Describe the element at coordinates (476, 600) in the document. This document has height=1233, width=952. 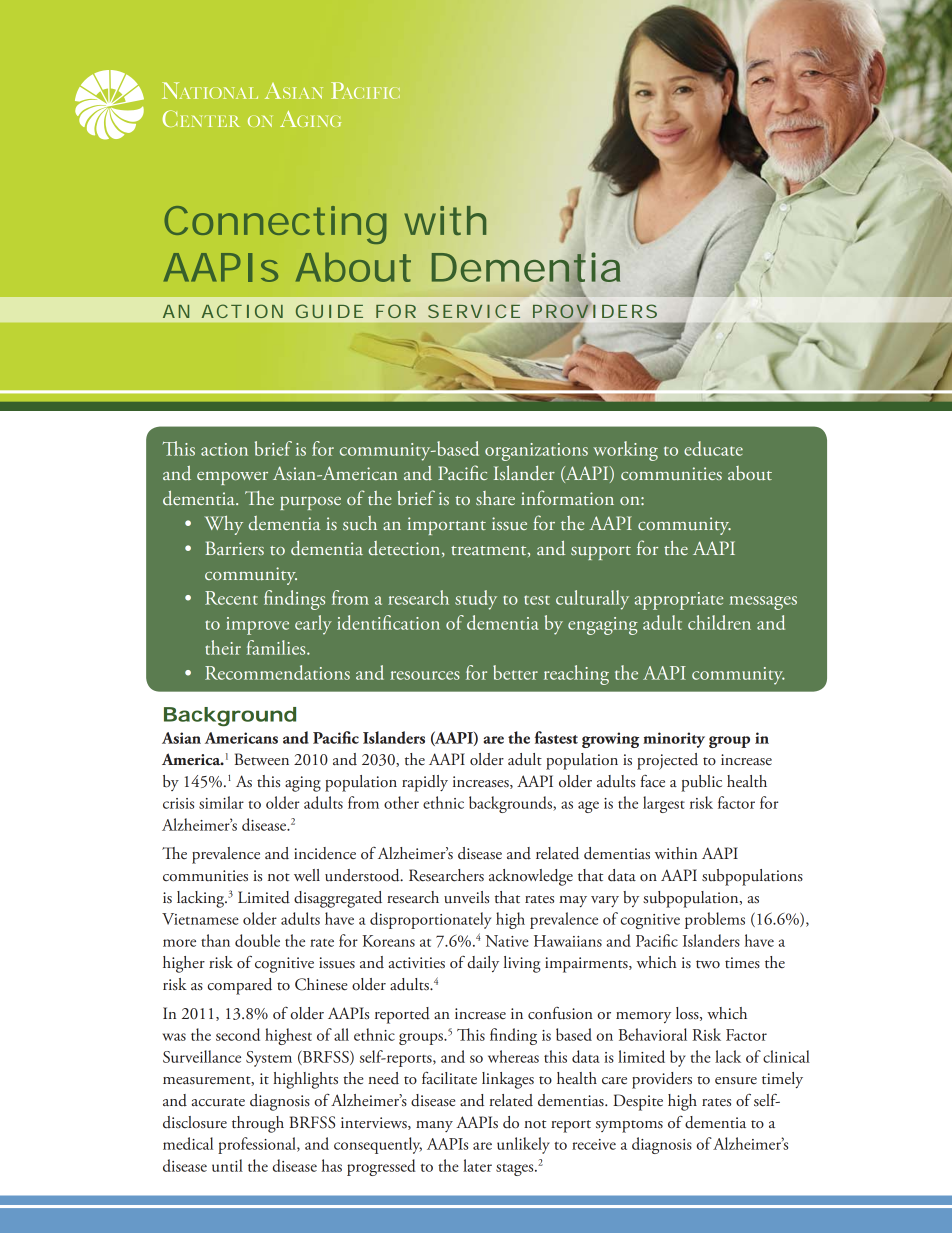
I see `study` at that location.
